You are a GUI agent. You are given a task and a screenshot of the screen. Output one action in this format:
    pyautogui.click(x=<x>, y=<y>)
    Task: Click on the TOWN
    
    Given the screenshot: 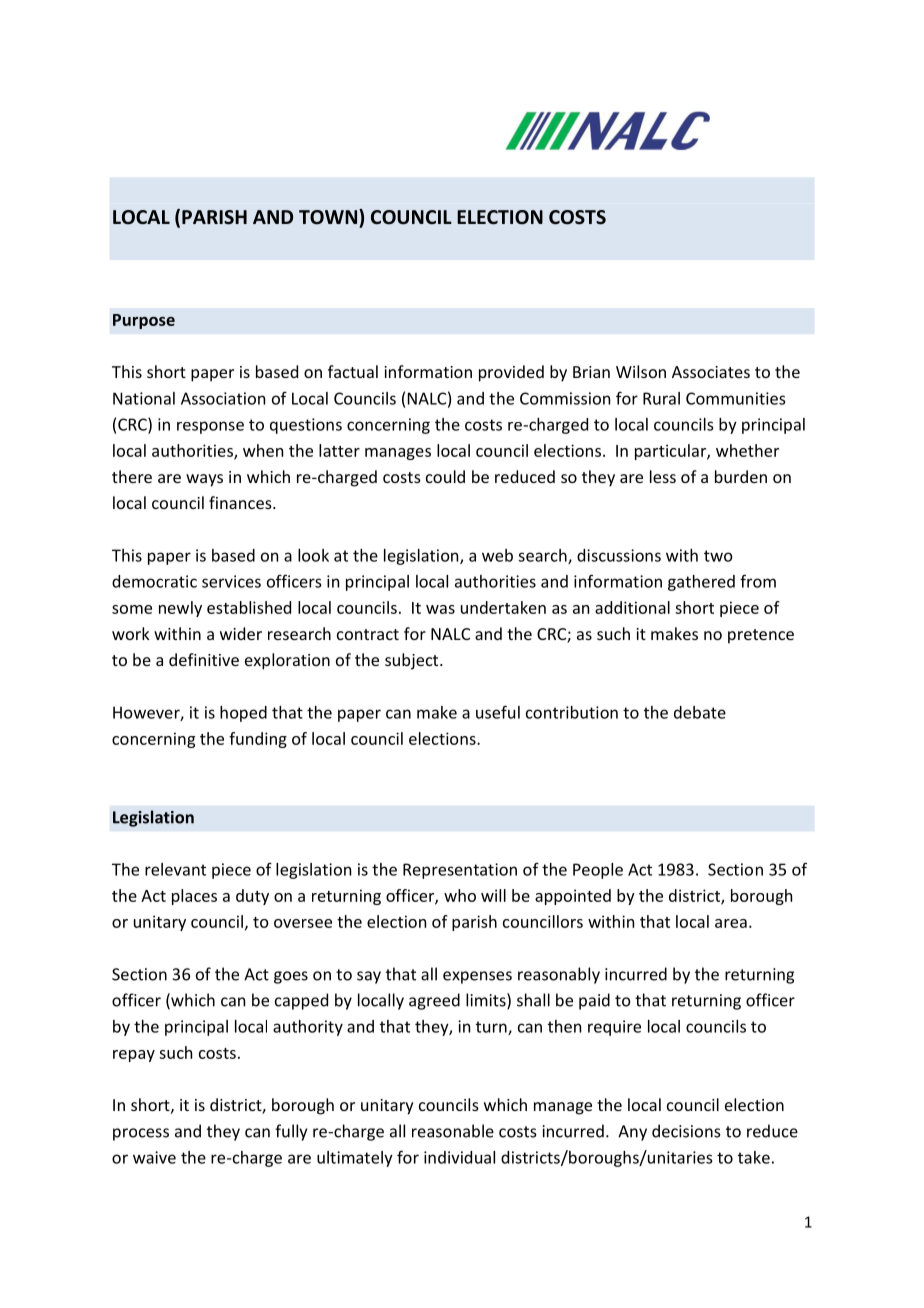 What is the action you would take?
    pyautogui.click(x=329, y=217)
